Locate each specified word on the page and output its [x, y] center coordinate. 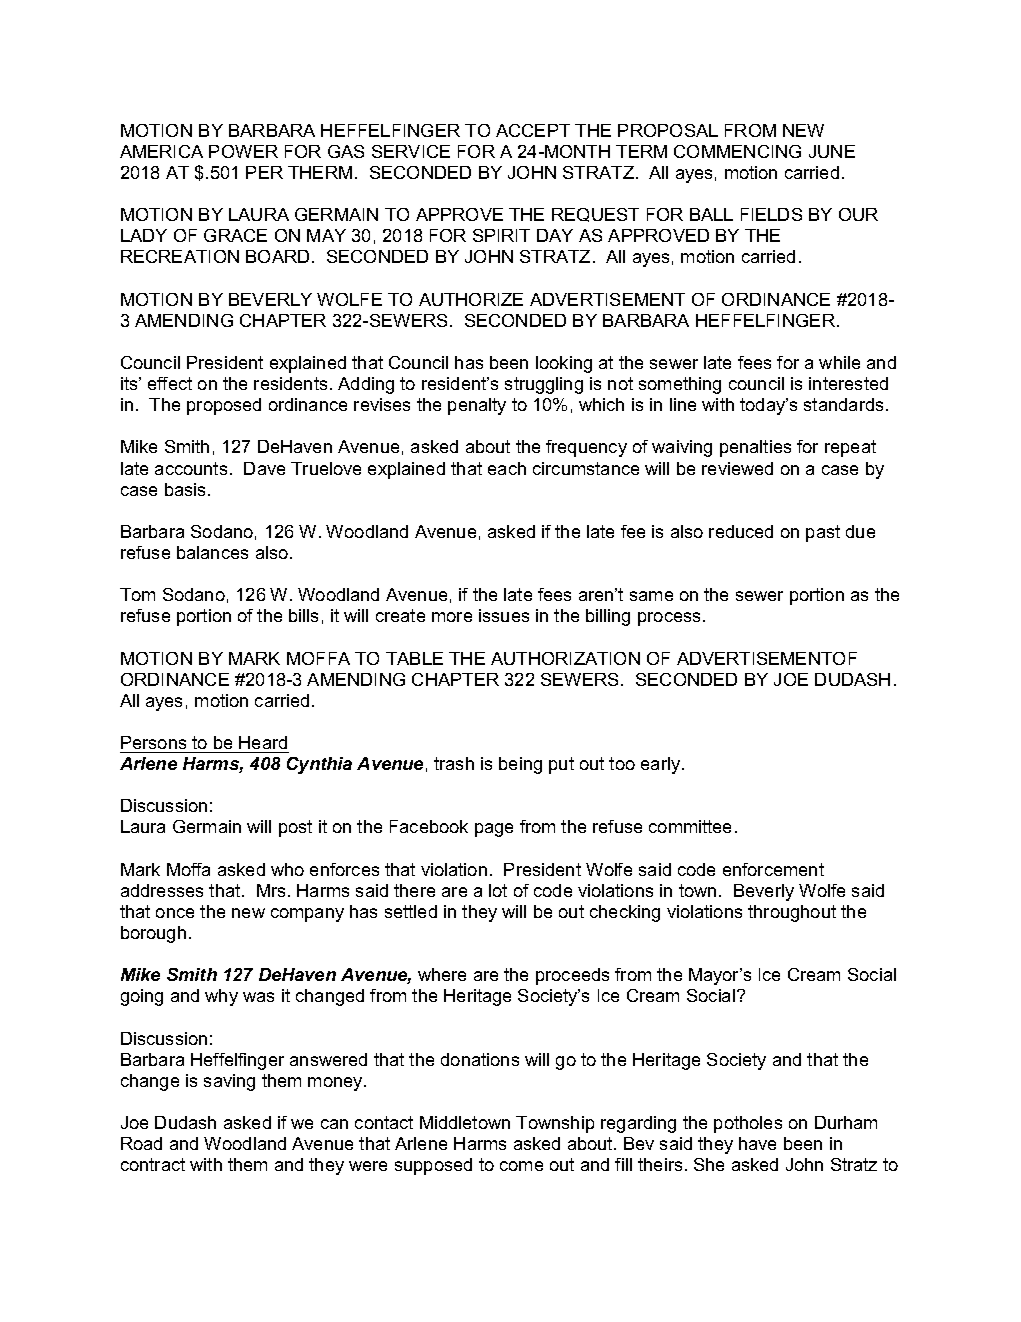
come [521, 1166]
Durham [846, 1122]
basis [187, 489]
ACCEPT [533, 130]
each [507, 468]
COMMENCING [737, 151]
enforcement [773, 869]
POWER [243, 151]
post [295, 828]
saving [229, 1082]
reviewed [737, 468]
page [494, 830]
